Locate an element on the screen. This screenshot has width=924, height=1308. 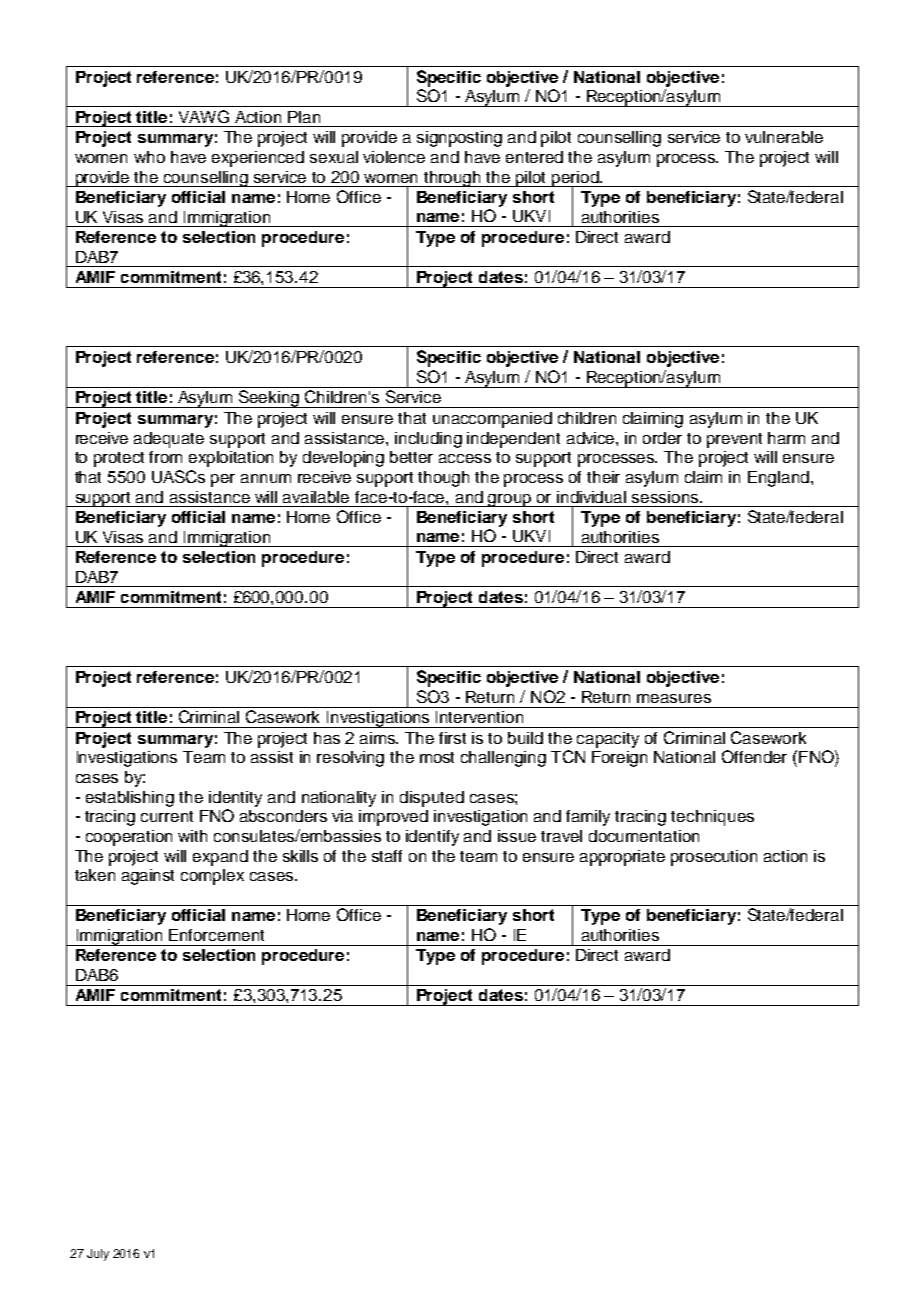
through is located at coordinates (453, 179).
